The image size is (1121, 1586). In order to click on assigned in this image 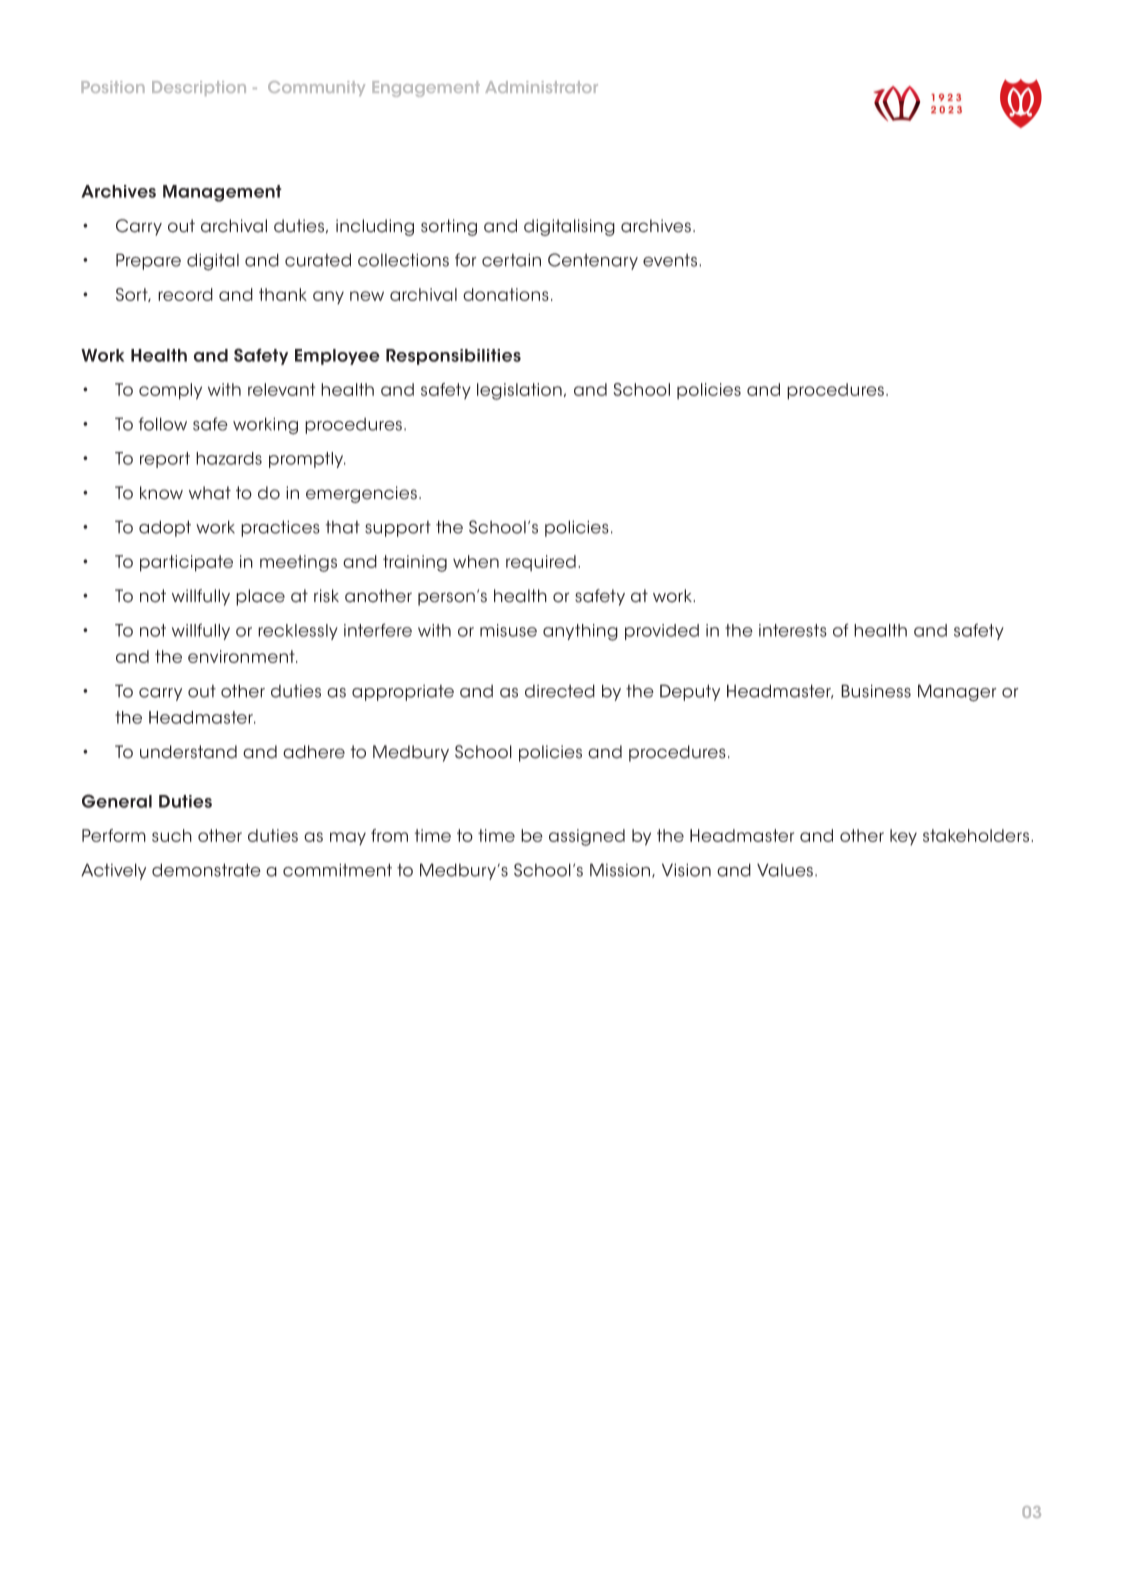, I will do `click(587, 837)`.
